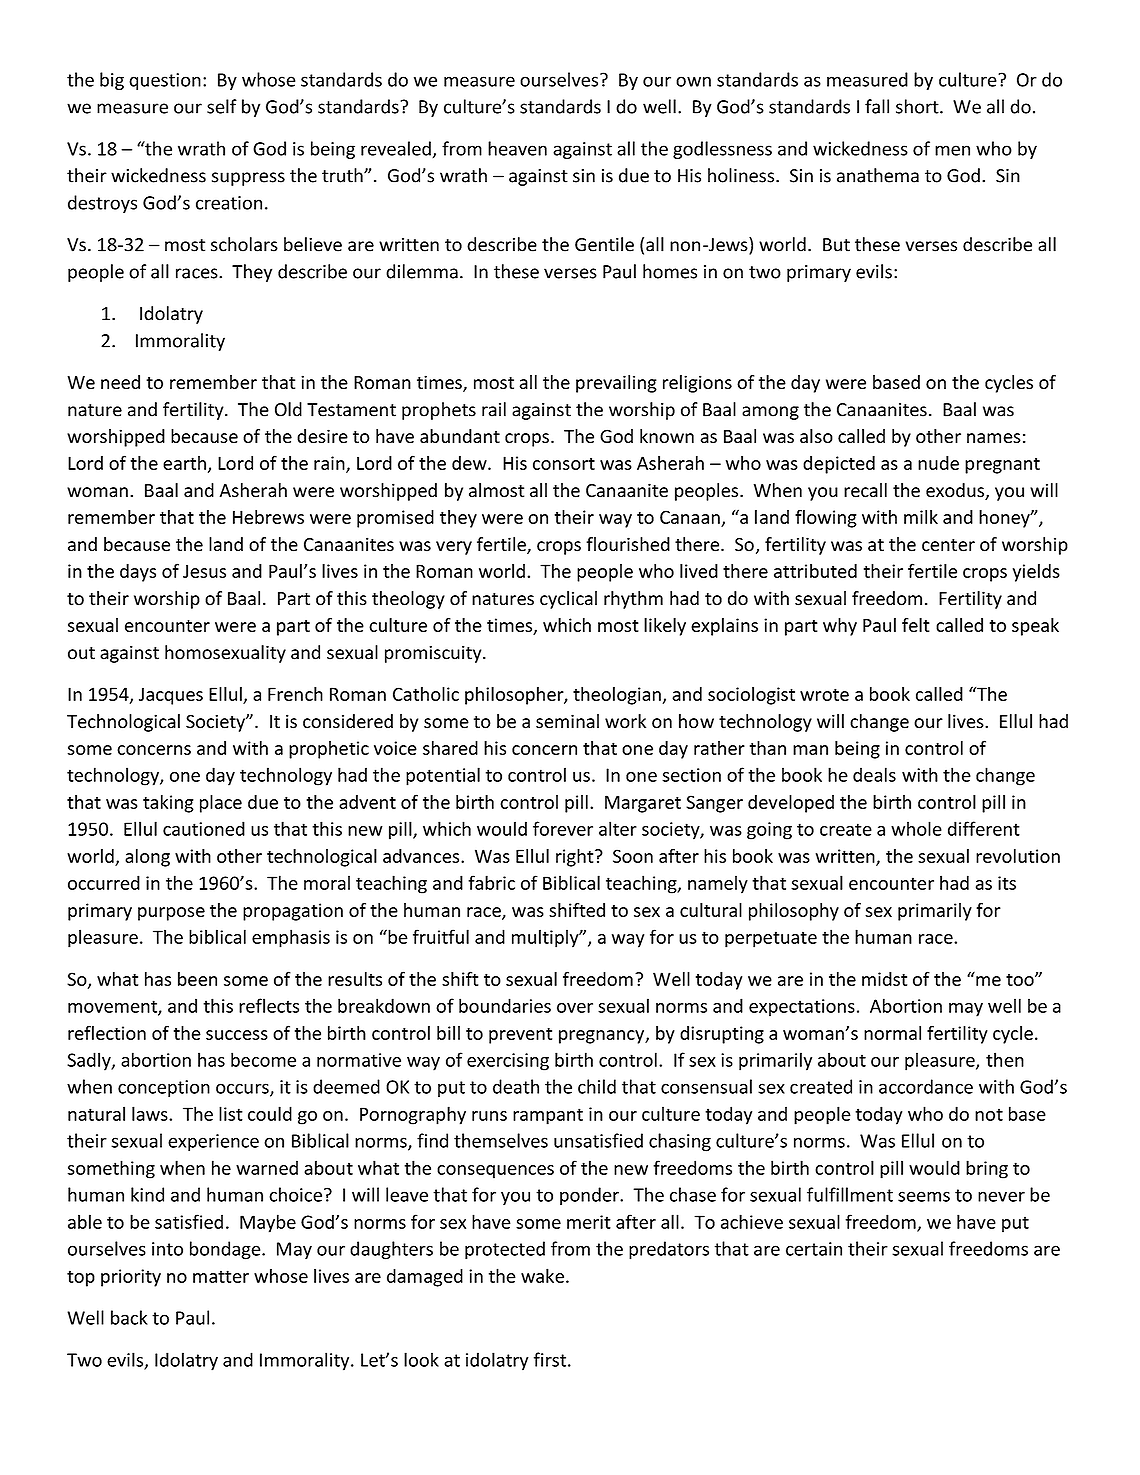 The height and width of the screenshot is (1475, 1140). I want to click on Jacques, so click(171, 696).
